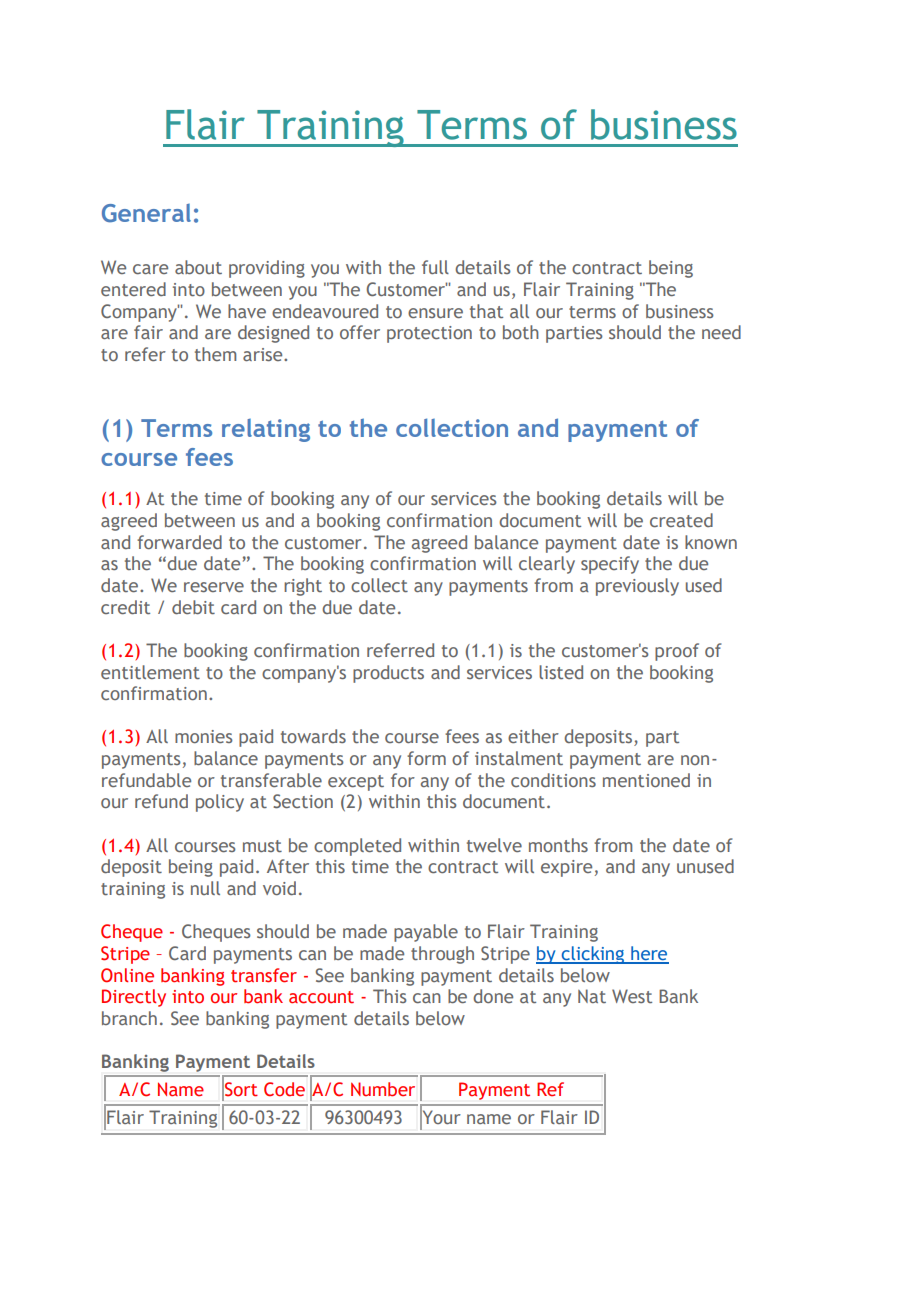  Describe the element at coordinates (383, 1089) in the document. I see `Number` at that location.
